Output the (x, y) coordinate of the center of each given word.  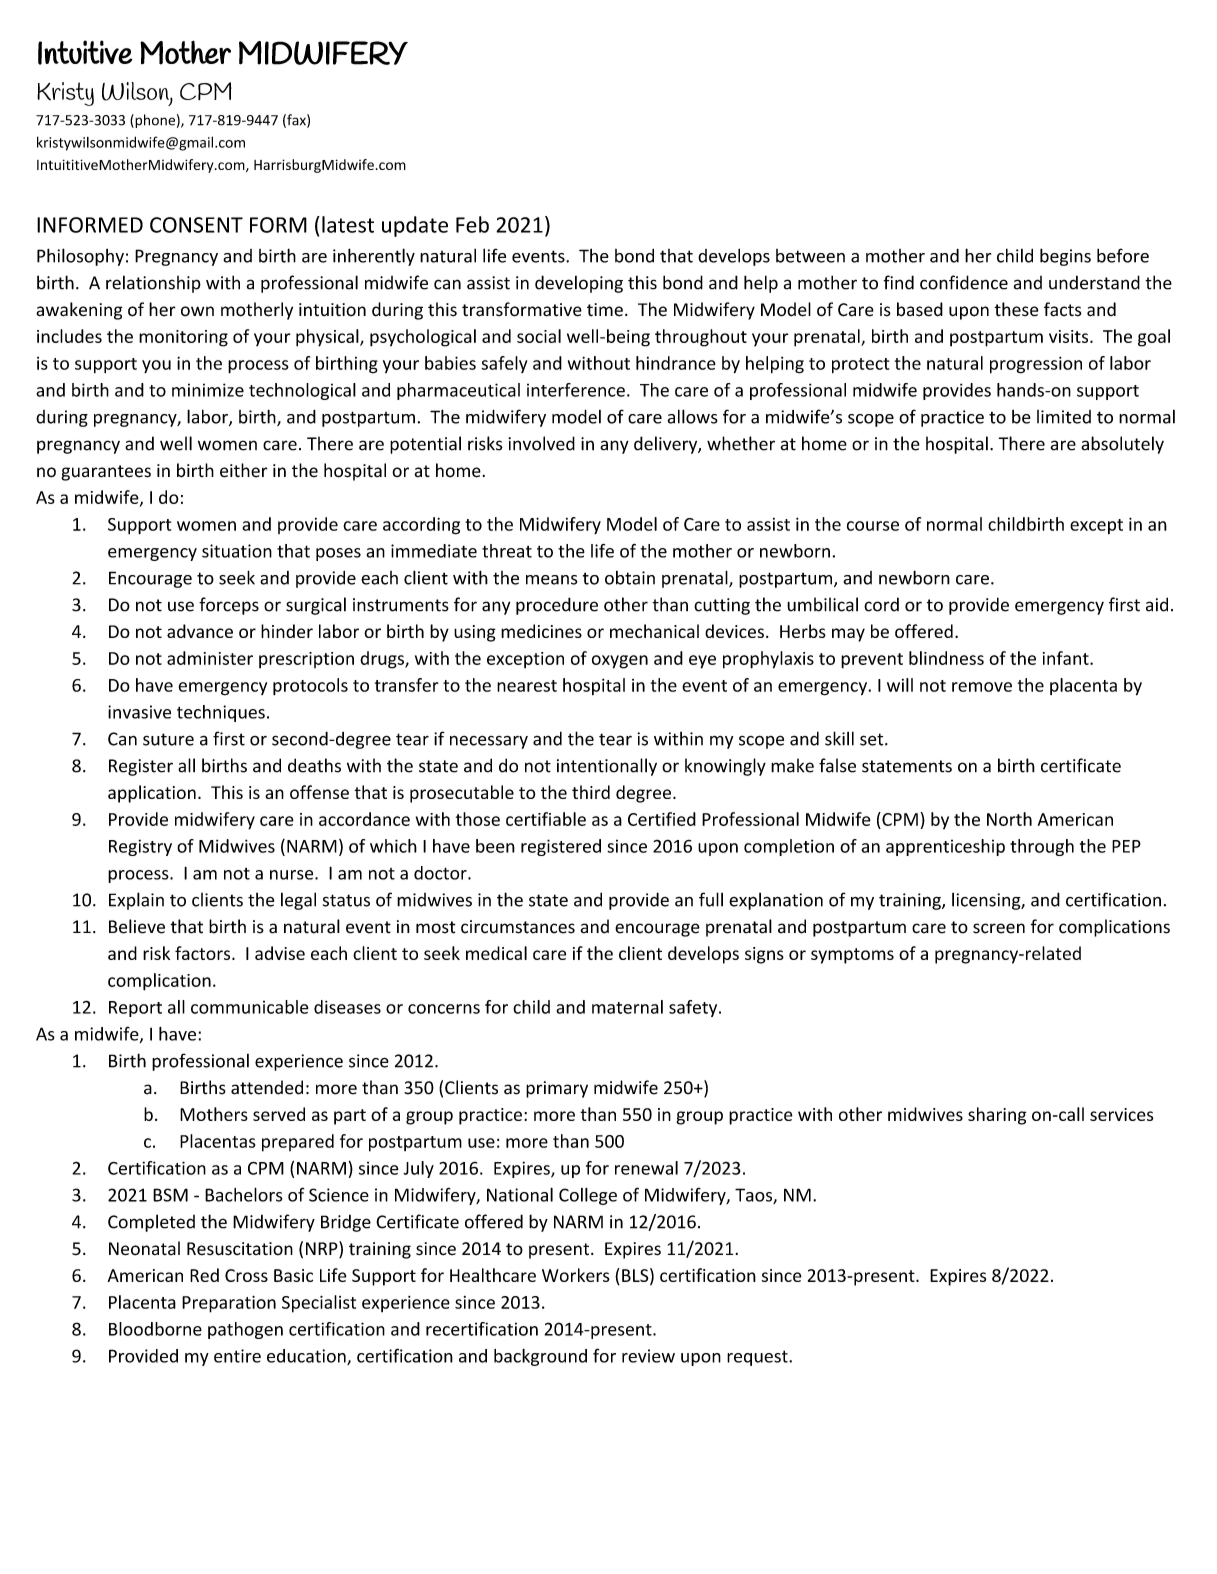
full (711, 899)
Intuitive (85, 52)
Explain (136, 901)
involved (541, 443)
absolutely (1122, 445)
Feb (472, 224)
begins (1065, 257)
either (244, 470)
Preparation (229, 1304)
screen (999, 928)
